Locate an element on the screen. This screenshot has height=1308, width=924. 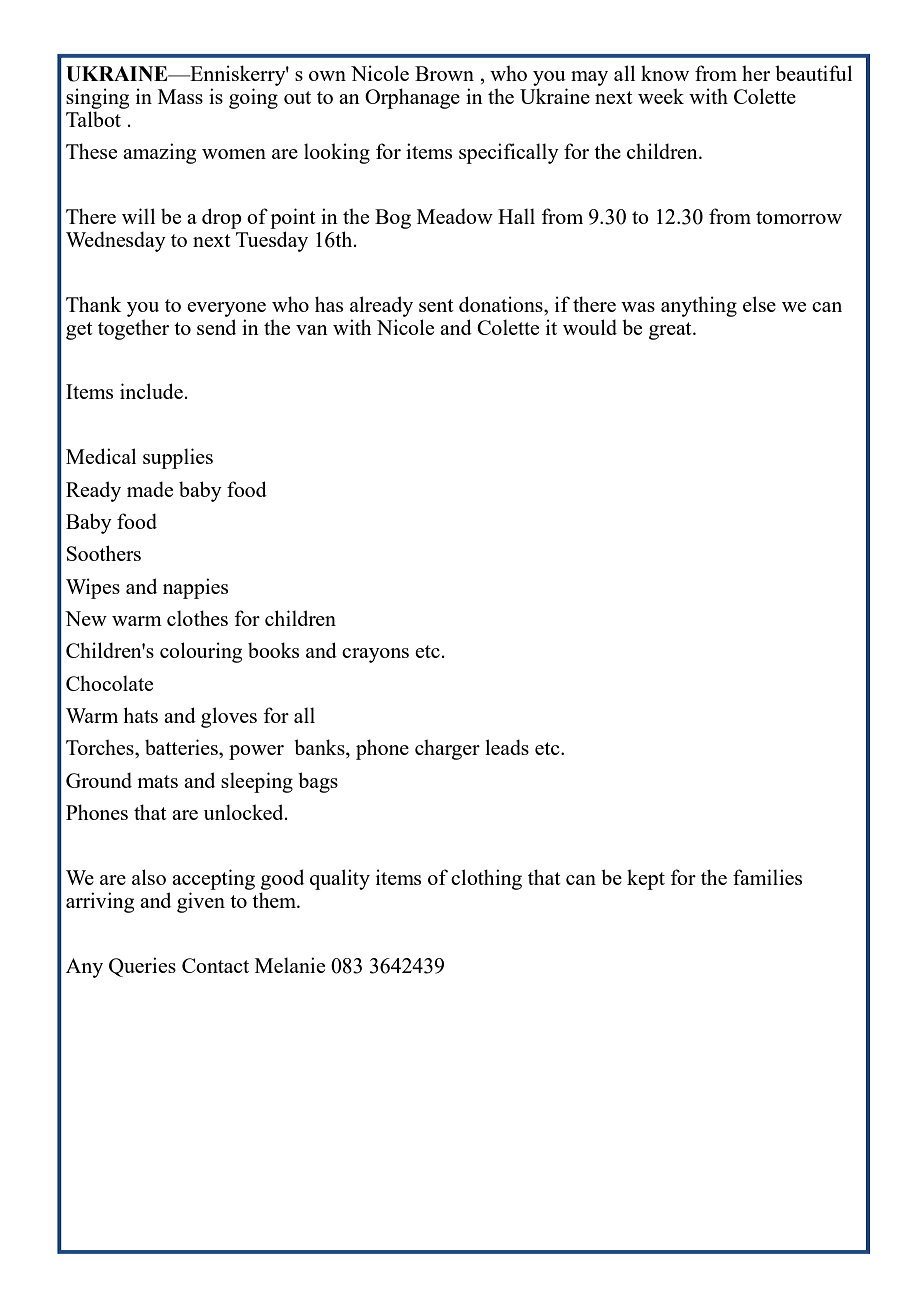
colouring is located at coordinates (201, 652).
